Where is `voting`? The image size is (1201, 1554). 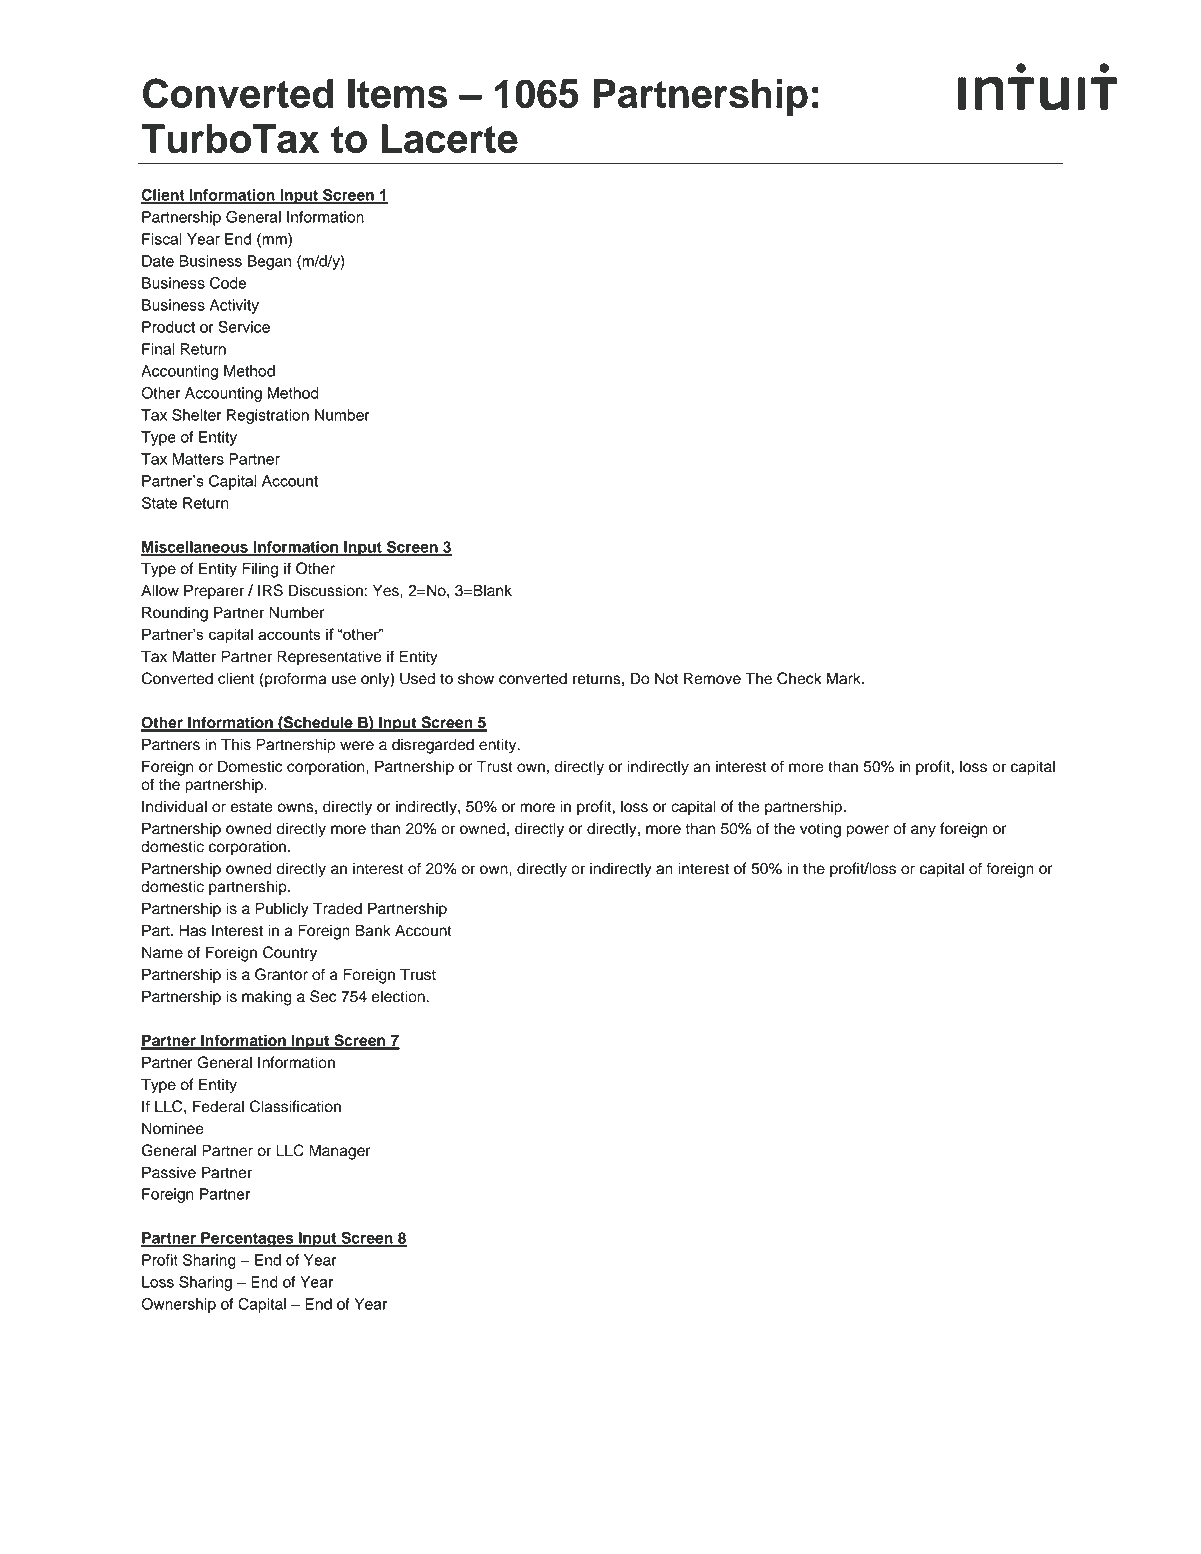 voting is located at coordinates (820, 830).
